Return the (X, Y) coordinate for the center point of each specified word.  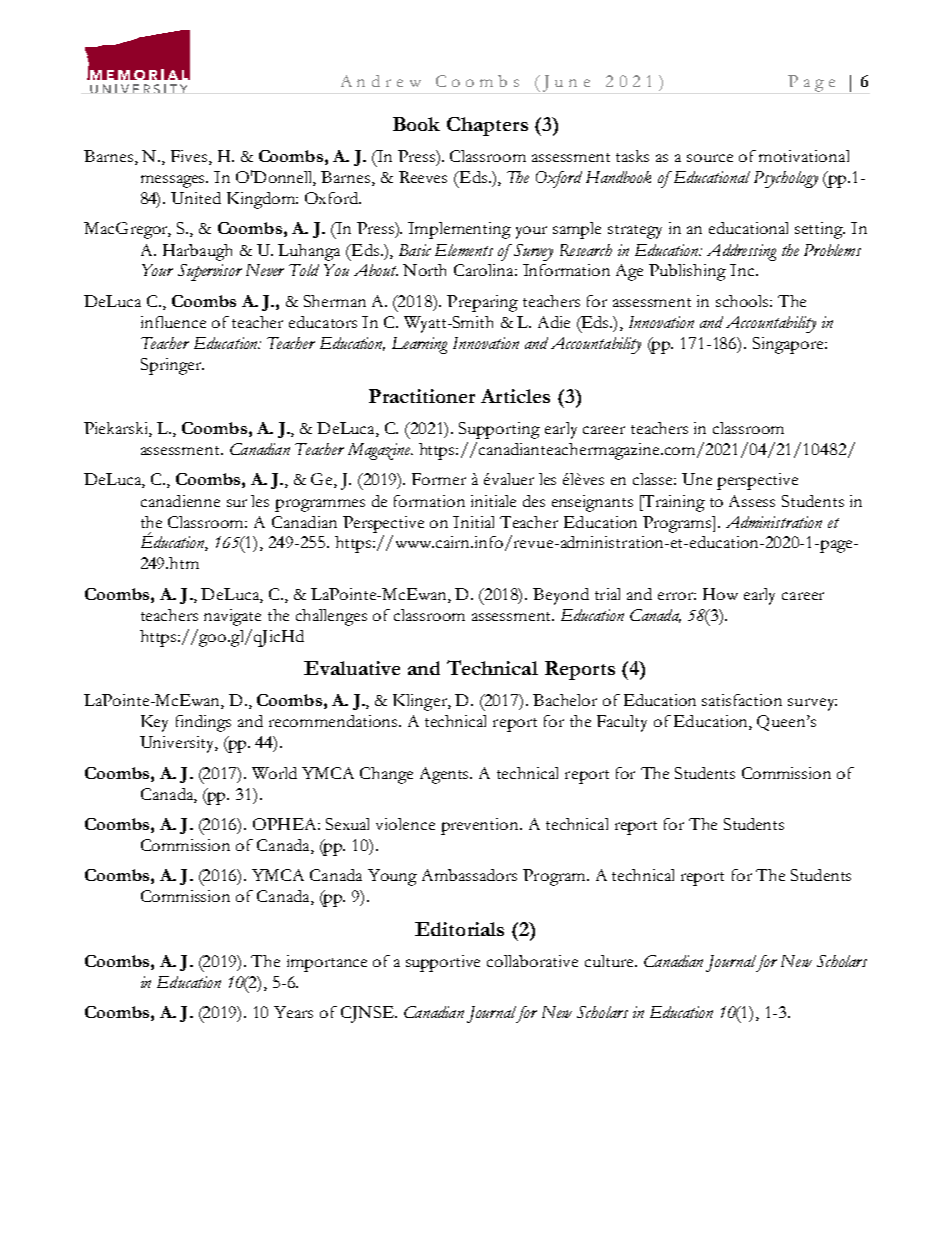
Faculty (622, 723)
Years (293, 1012)
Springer (172, 366)
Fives (189, 156)
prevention (481, 826)
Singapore (789, 345)
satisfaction (742, 700)
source (710, 158)
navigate (232, 617)
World (274, 773)
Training (673, 503)
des (534, 501)
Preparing (482, 303)
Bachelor (565, 700)
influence (173, 322)
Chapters (487, 126)
